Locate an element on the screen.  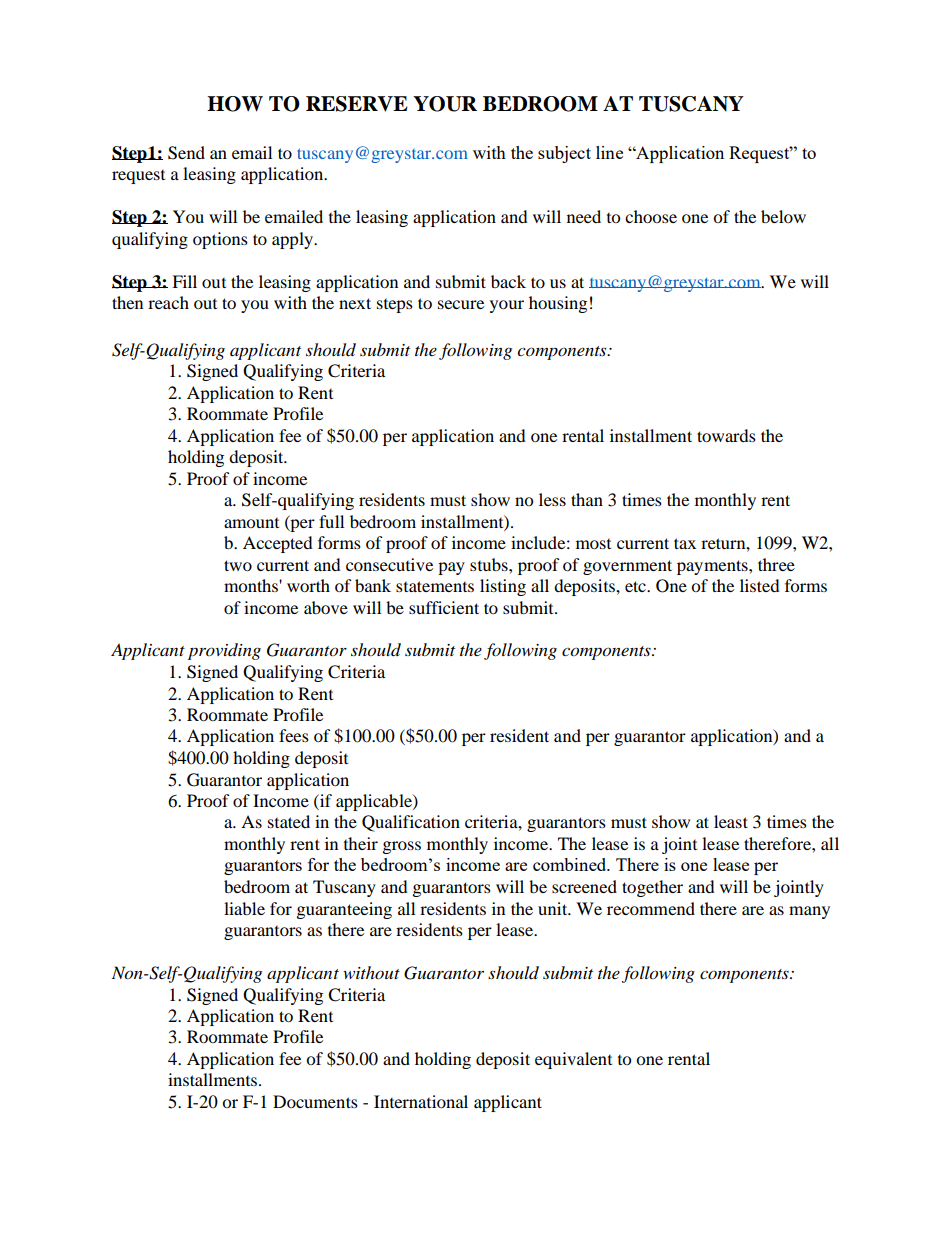
line is located at coordinates (609, 152).
